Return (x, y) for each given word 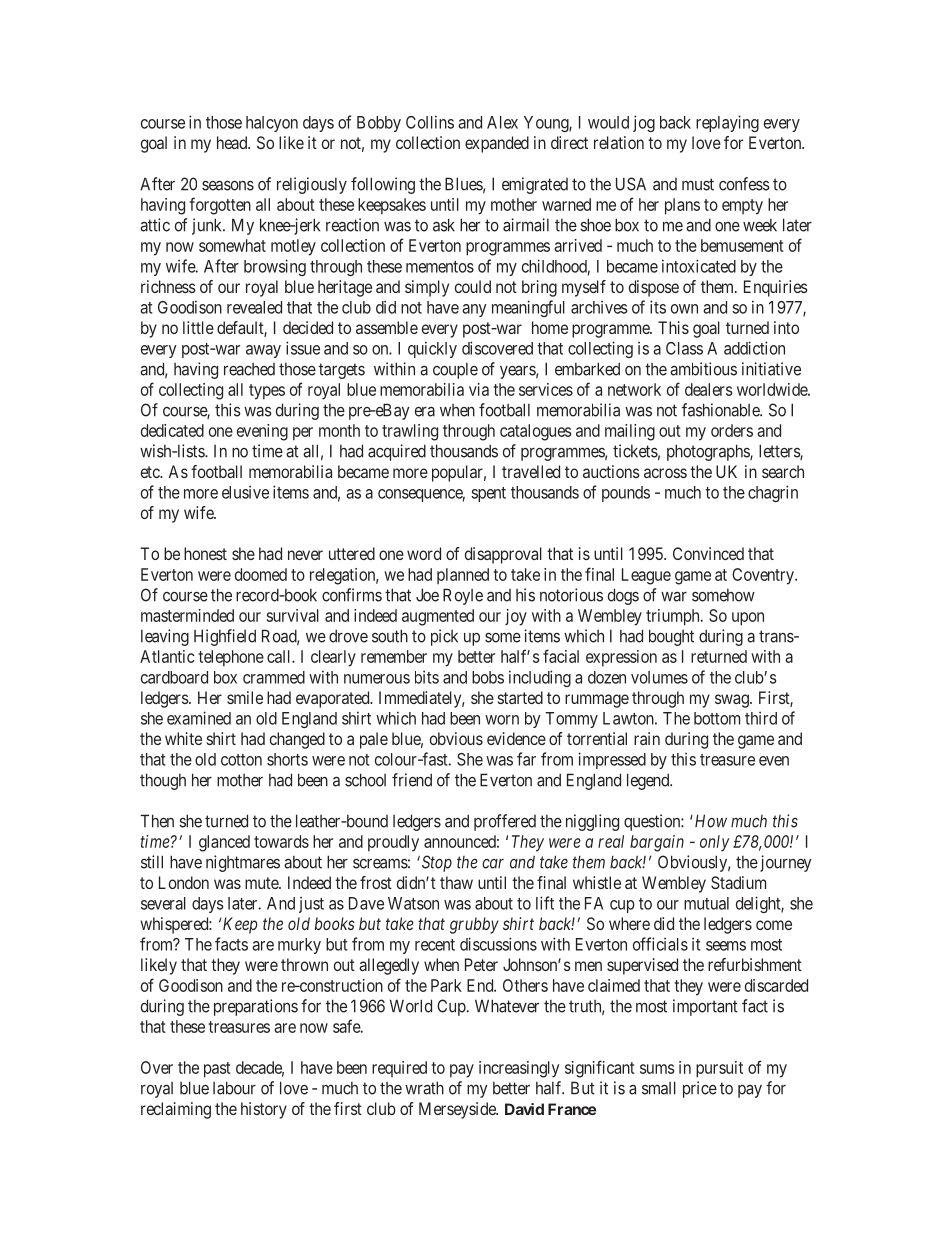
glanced (224, 843)
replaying (727, 123)
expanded (497, 144)
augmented (438, 617)
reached (249, 369)
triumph (674, 617)
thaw (456, 882)
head (233, 142)
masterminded (187, 615)
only (714, 843)
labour (234, 1088)
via (479, 389)
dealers (708, 389)
